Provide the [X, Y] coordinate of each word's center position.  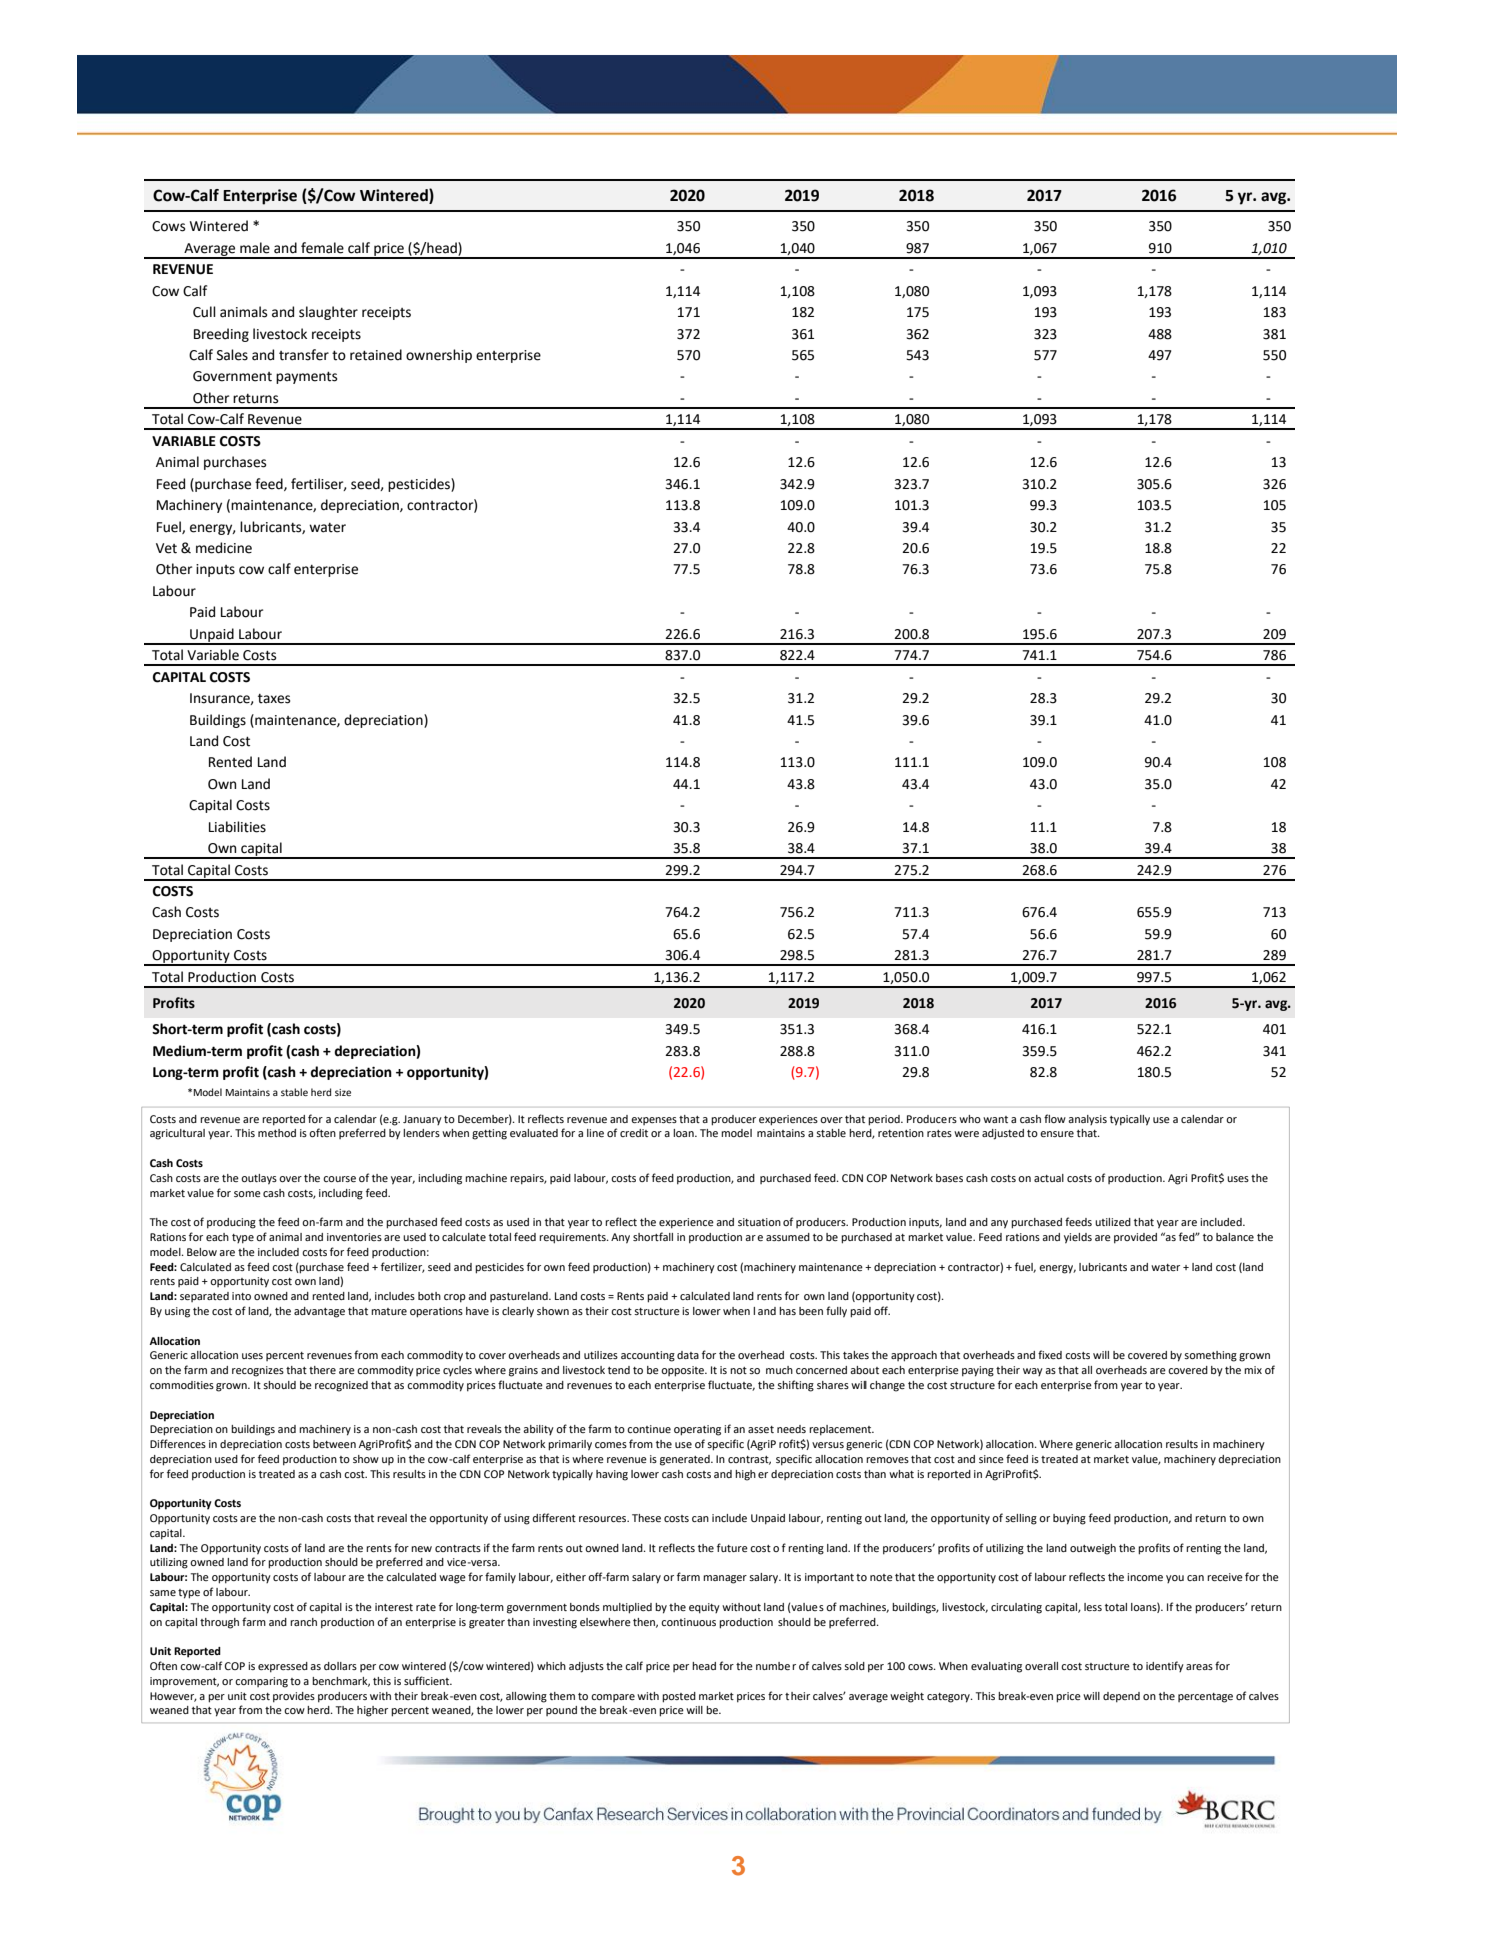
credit [634, 1133]
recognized [341, 1386]
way [1033, 1372]
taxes [274, 699]
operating [697, 1430]
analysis [1087, 1120]
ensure [1057, 1134]
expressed [283, 1667]
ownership [439, 356]
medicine [224, 548]
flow [1055, 1118]
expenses [654, 1121]
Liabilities [237, 827]
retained [376, 355]
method [277, 1133]
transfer [304, 355]
